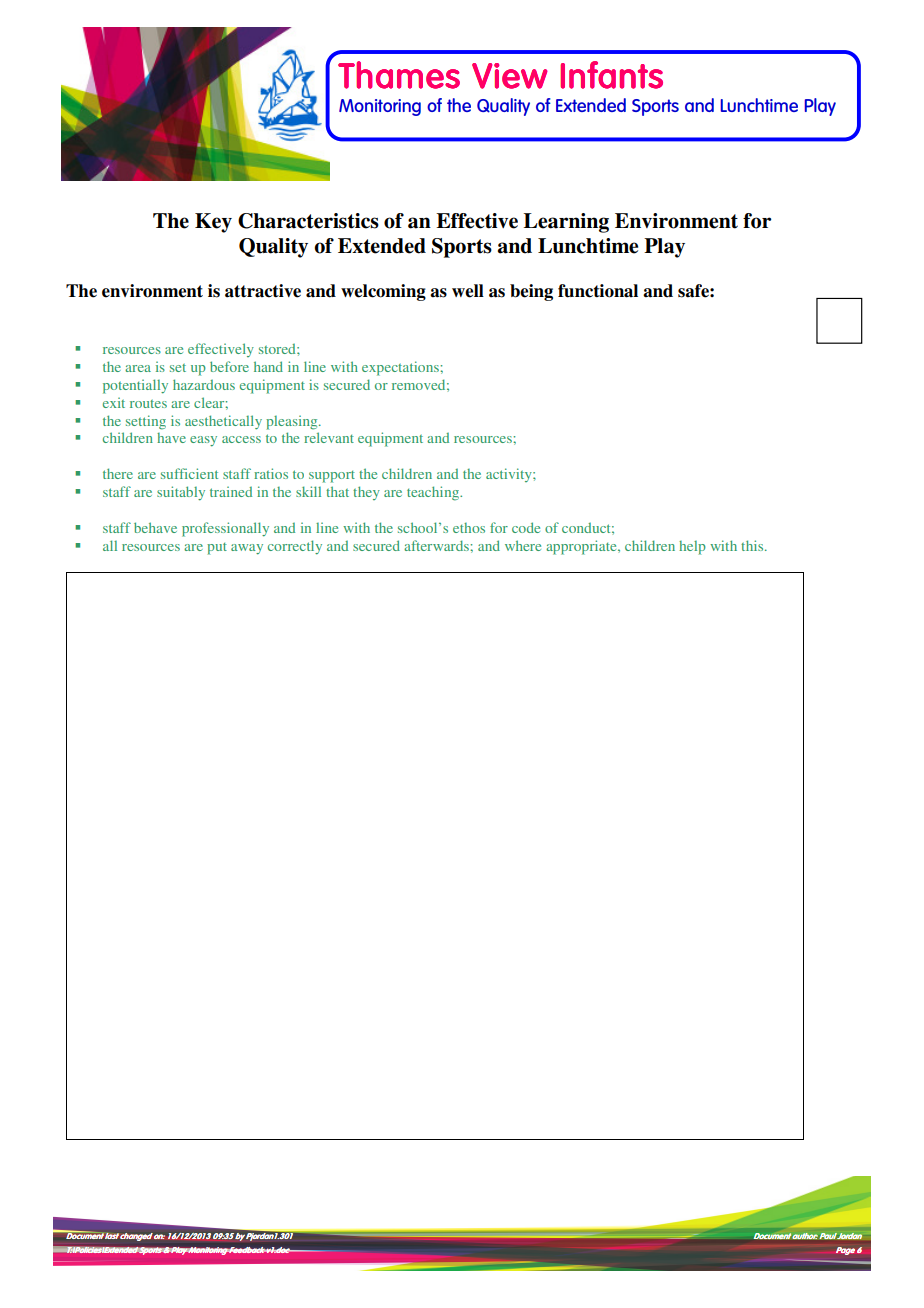 The image size is (924, 1308). I want to click on Learning, so click(566, 223).
